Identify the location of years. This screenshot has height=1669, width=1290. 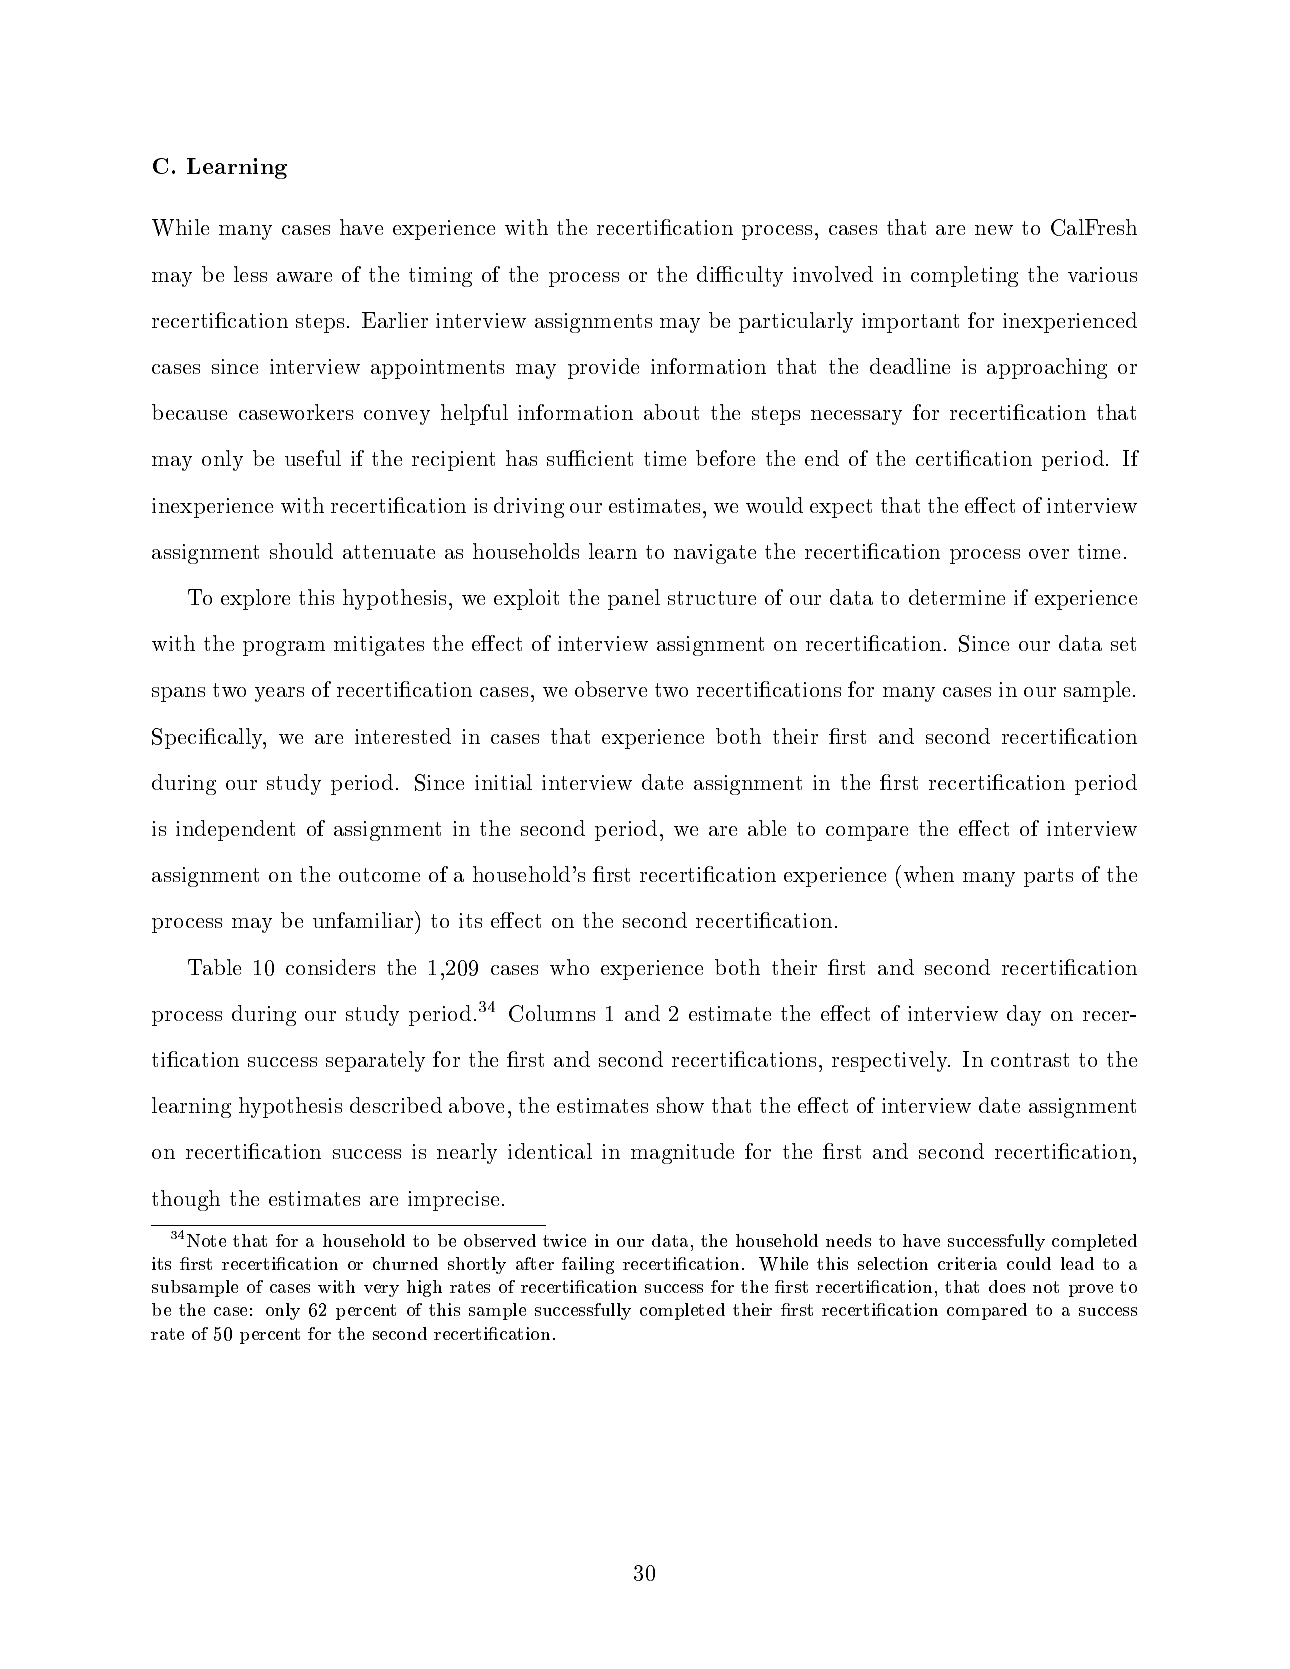
(279, 694).
